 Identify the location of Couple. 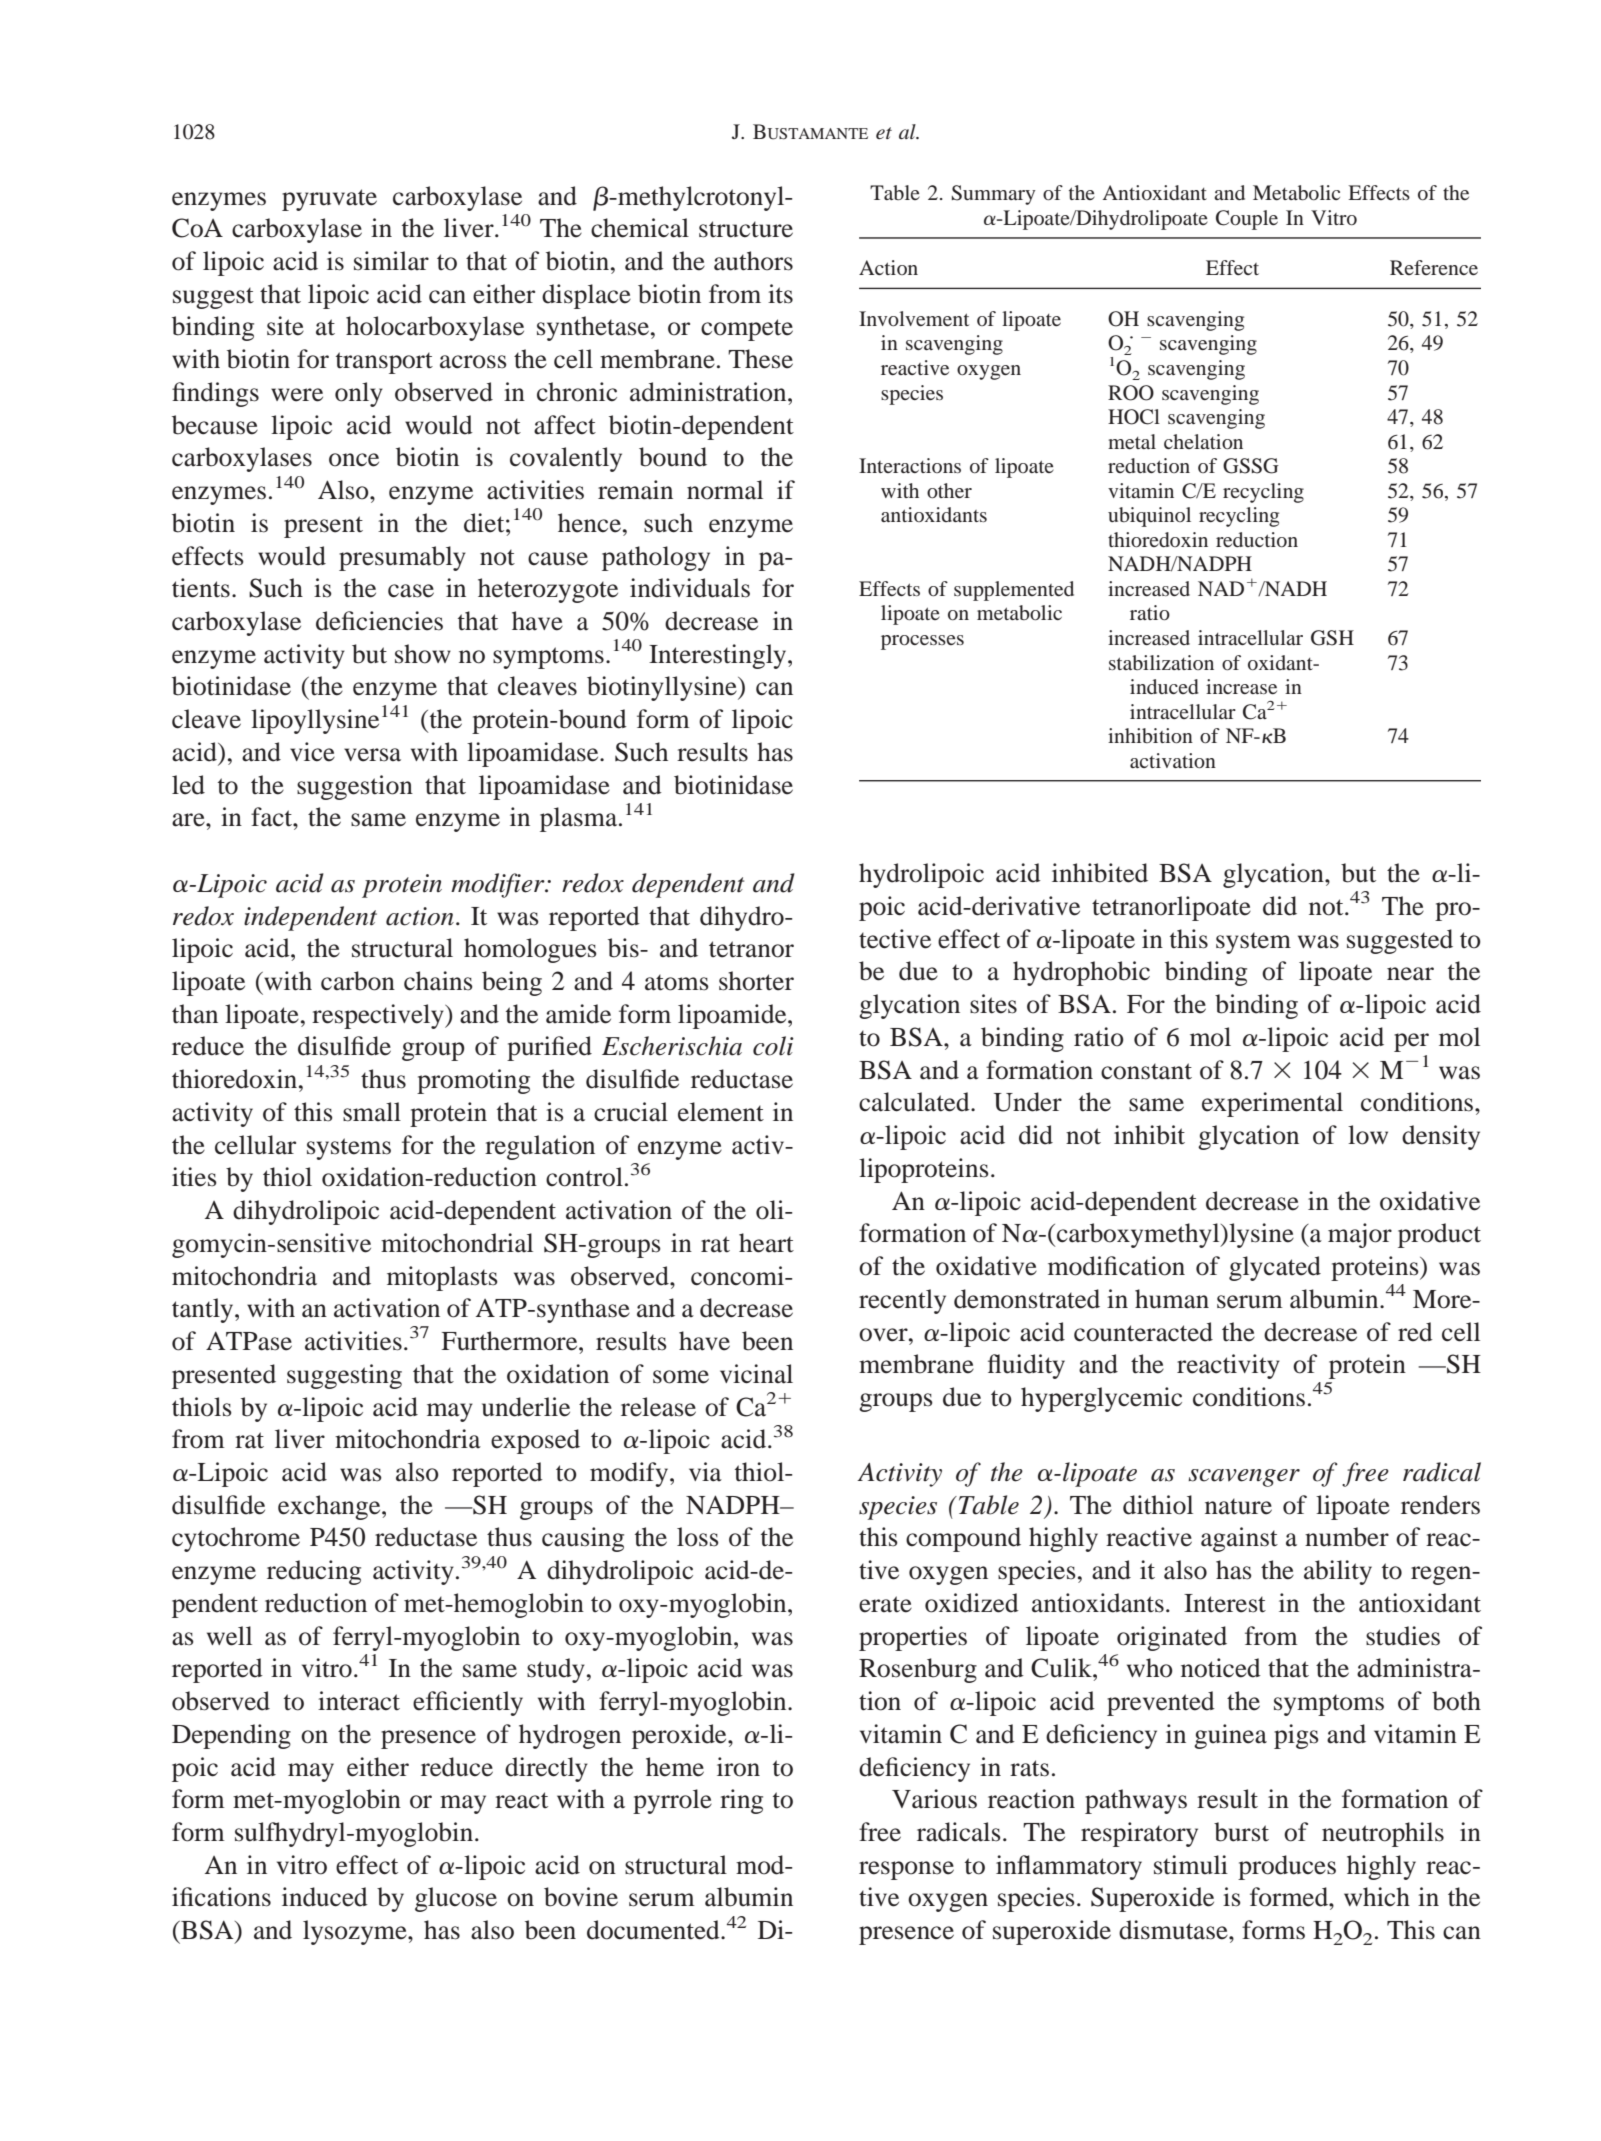
(1247, 220).
